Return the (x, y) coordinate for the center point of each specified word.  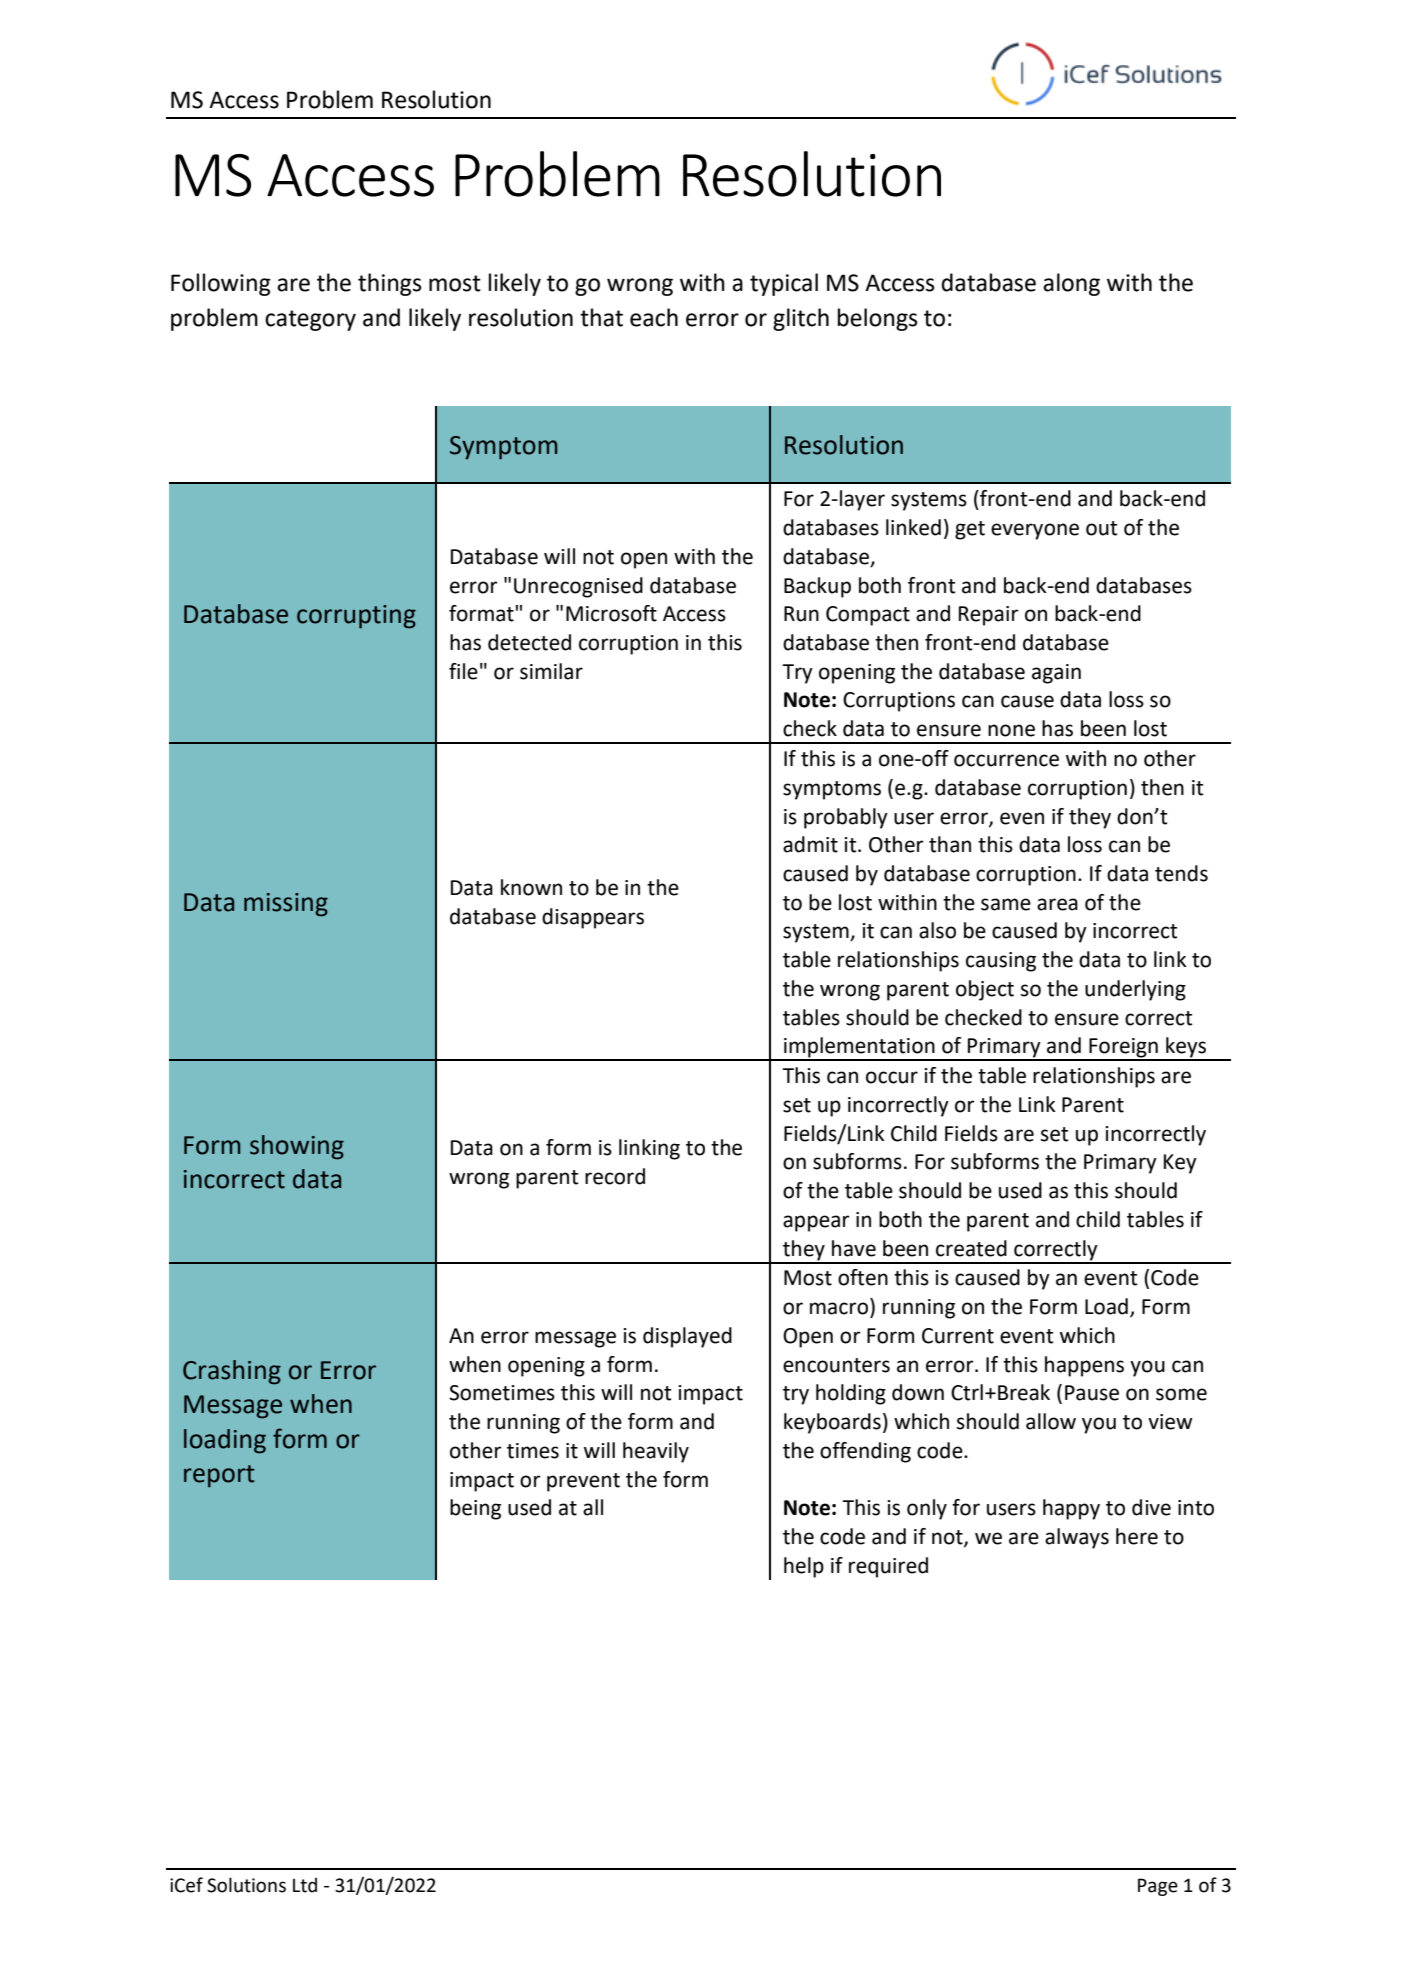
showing (297, 1147)
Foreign (1123, 1049)
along (1071, 284)
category (310, 320)
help (804, 1567)
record (615, 1176)
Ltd (305, 1885)
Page (1158, 1887)
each (654, 317)
